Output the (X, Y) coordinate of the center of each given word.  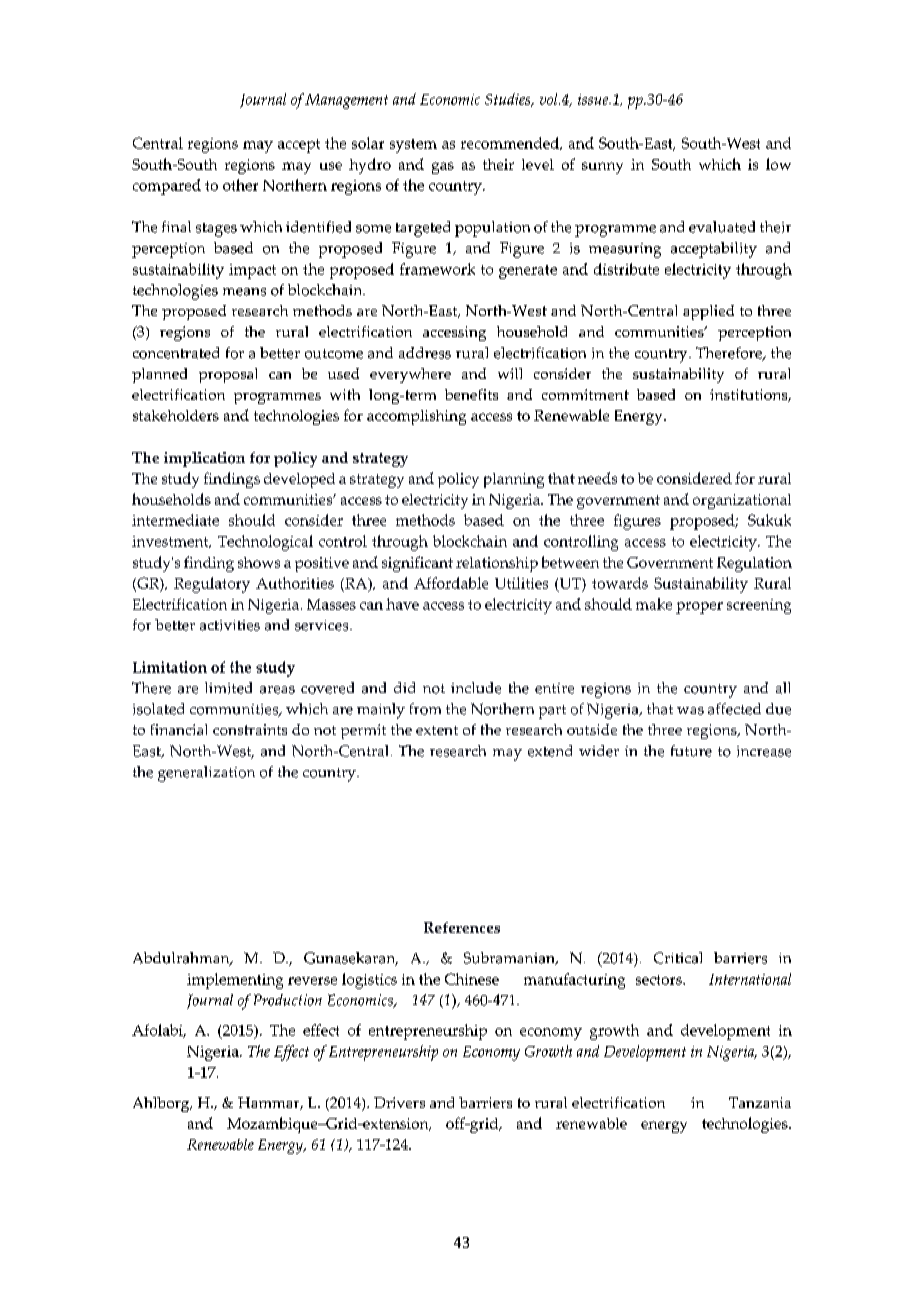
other (240, 185)
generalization (206, 774)
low (778, 164)
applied (708, 312)
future (691, 751)
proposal (228, 375)
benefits (471, 394)
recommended (511, 143)
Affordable (451, 583)
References (462, 927)
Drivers (399, 1102)
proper (699, 608)
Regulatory (212, 585)
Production (288, 1000)
